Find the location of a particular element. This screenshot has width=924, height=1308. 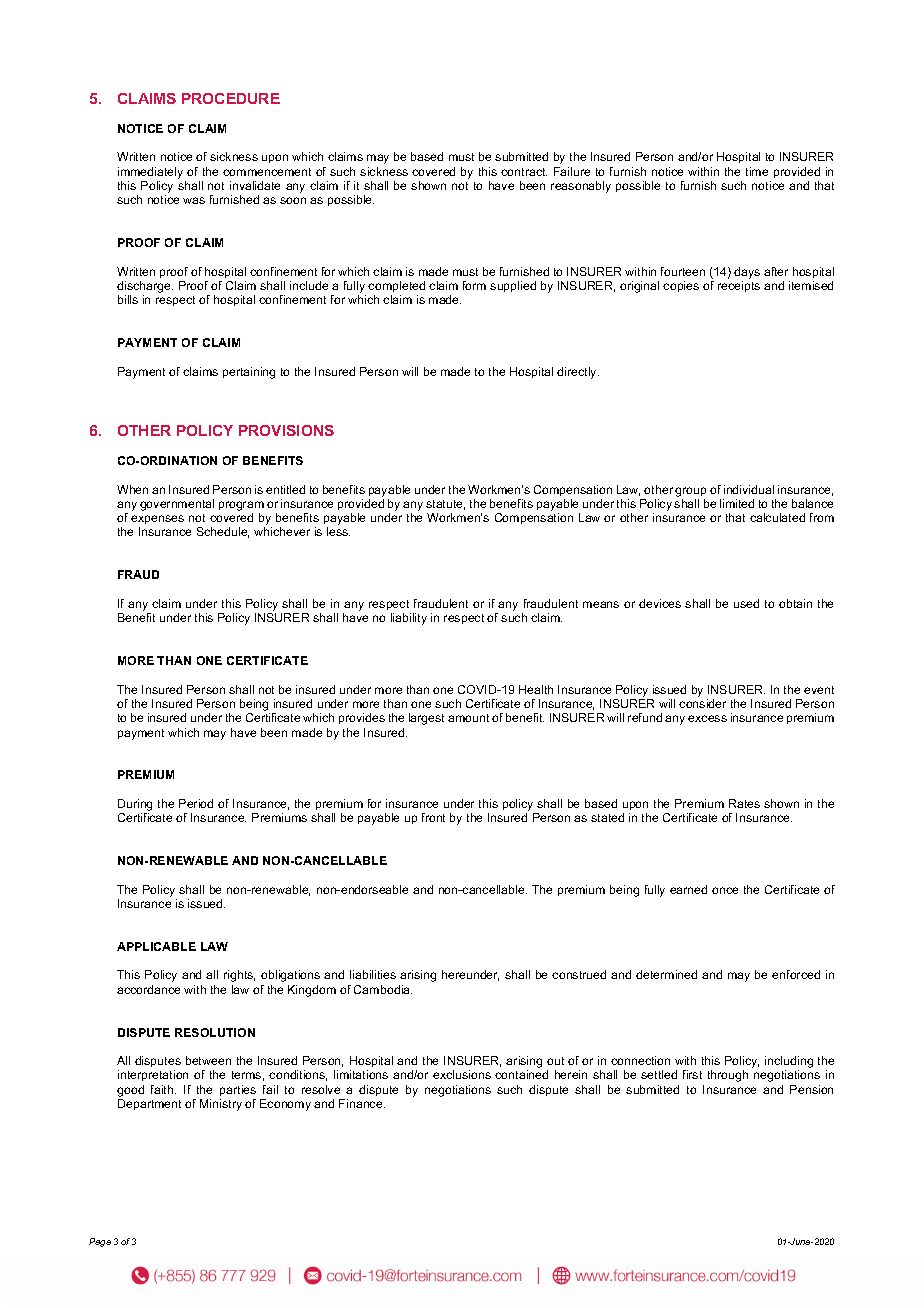

through is located at coordinates (728, 1076).
